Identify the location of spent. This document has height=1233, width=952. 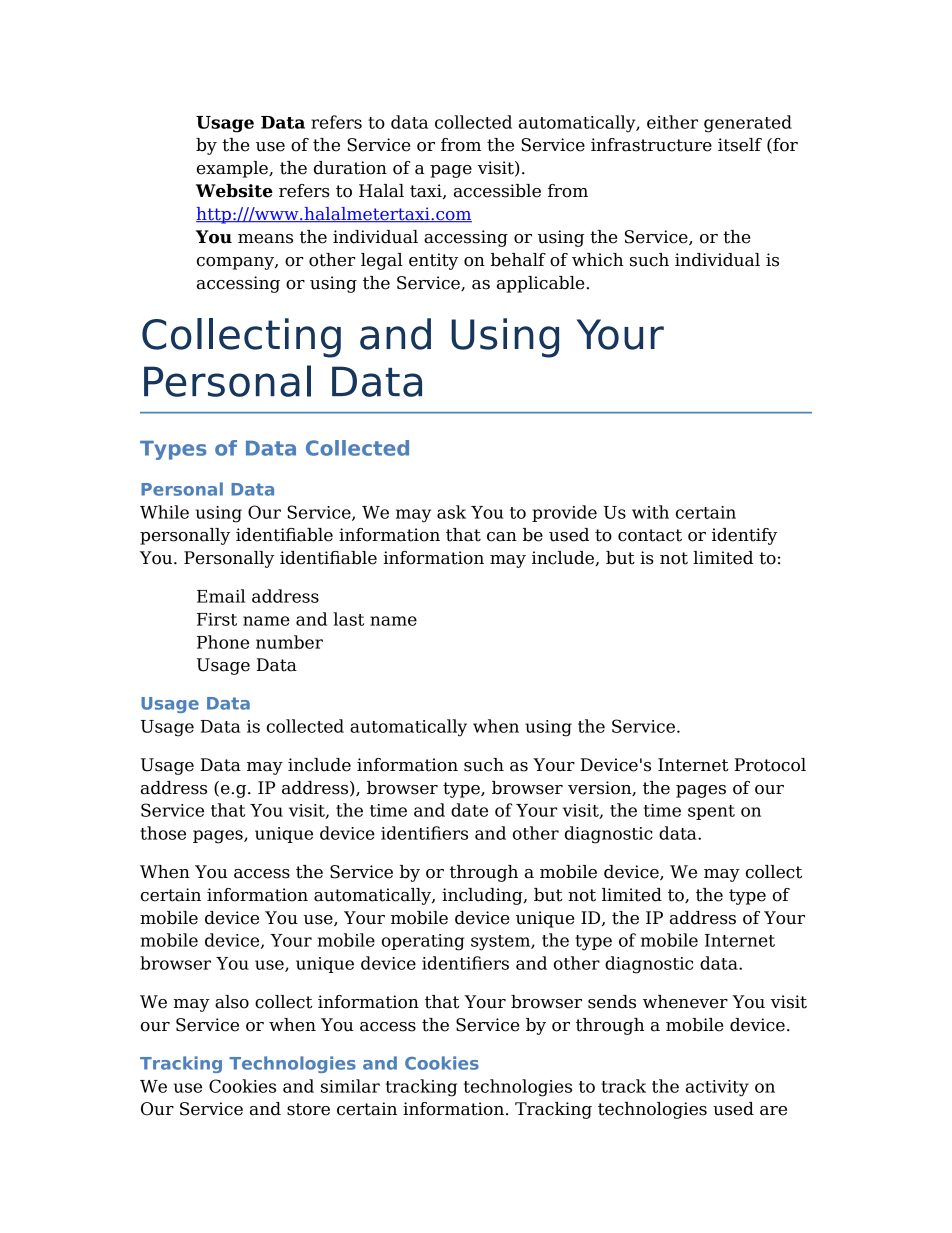
(711, 812).
